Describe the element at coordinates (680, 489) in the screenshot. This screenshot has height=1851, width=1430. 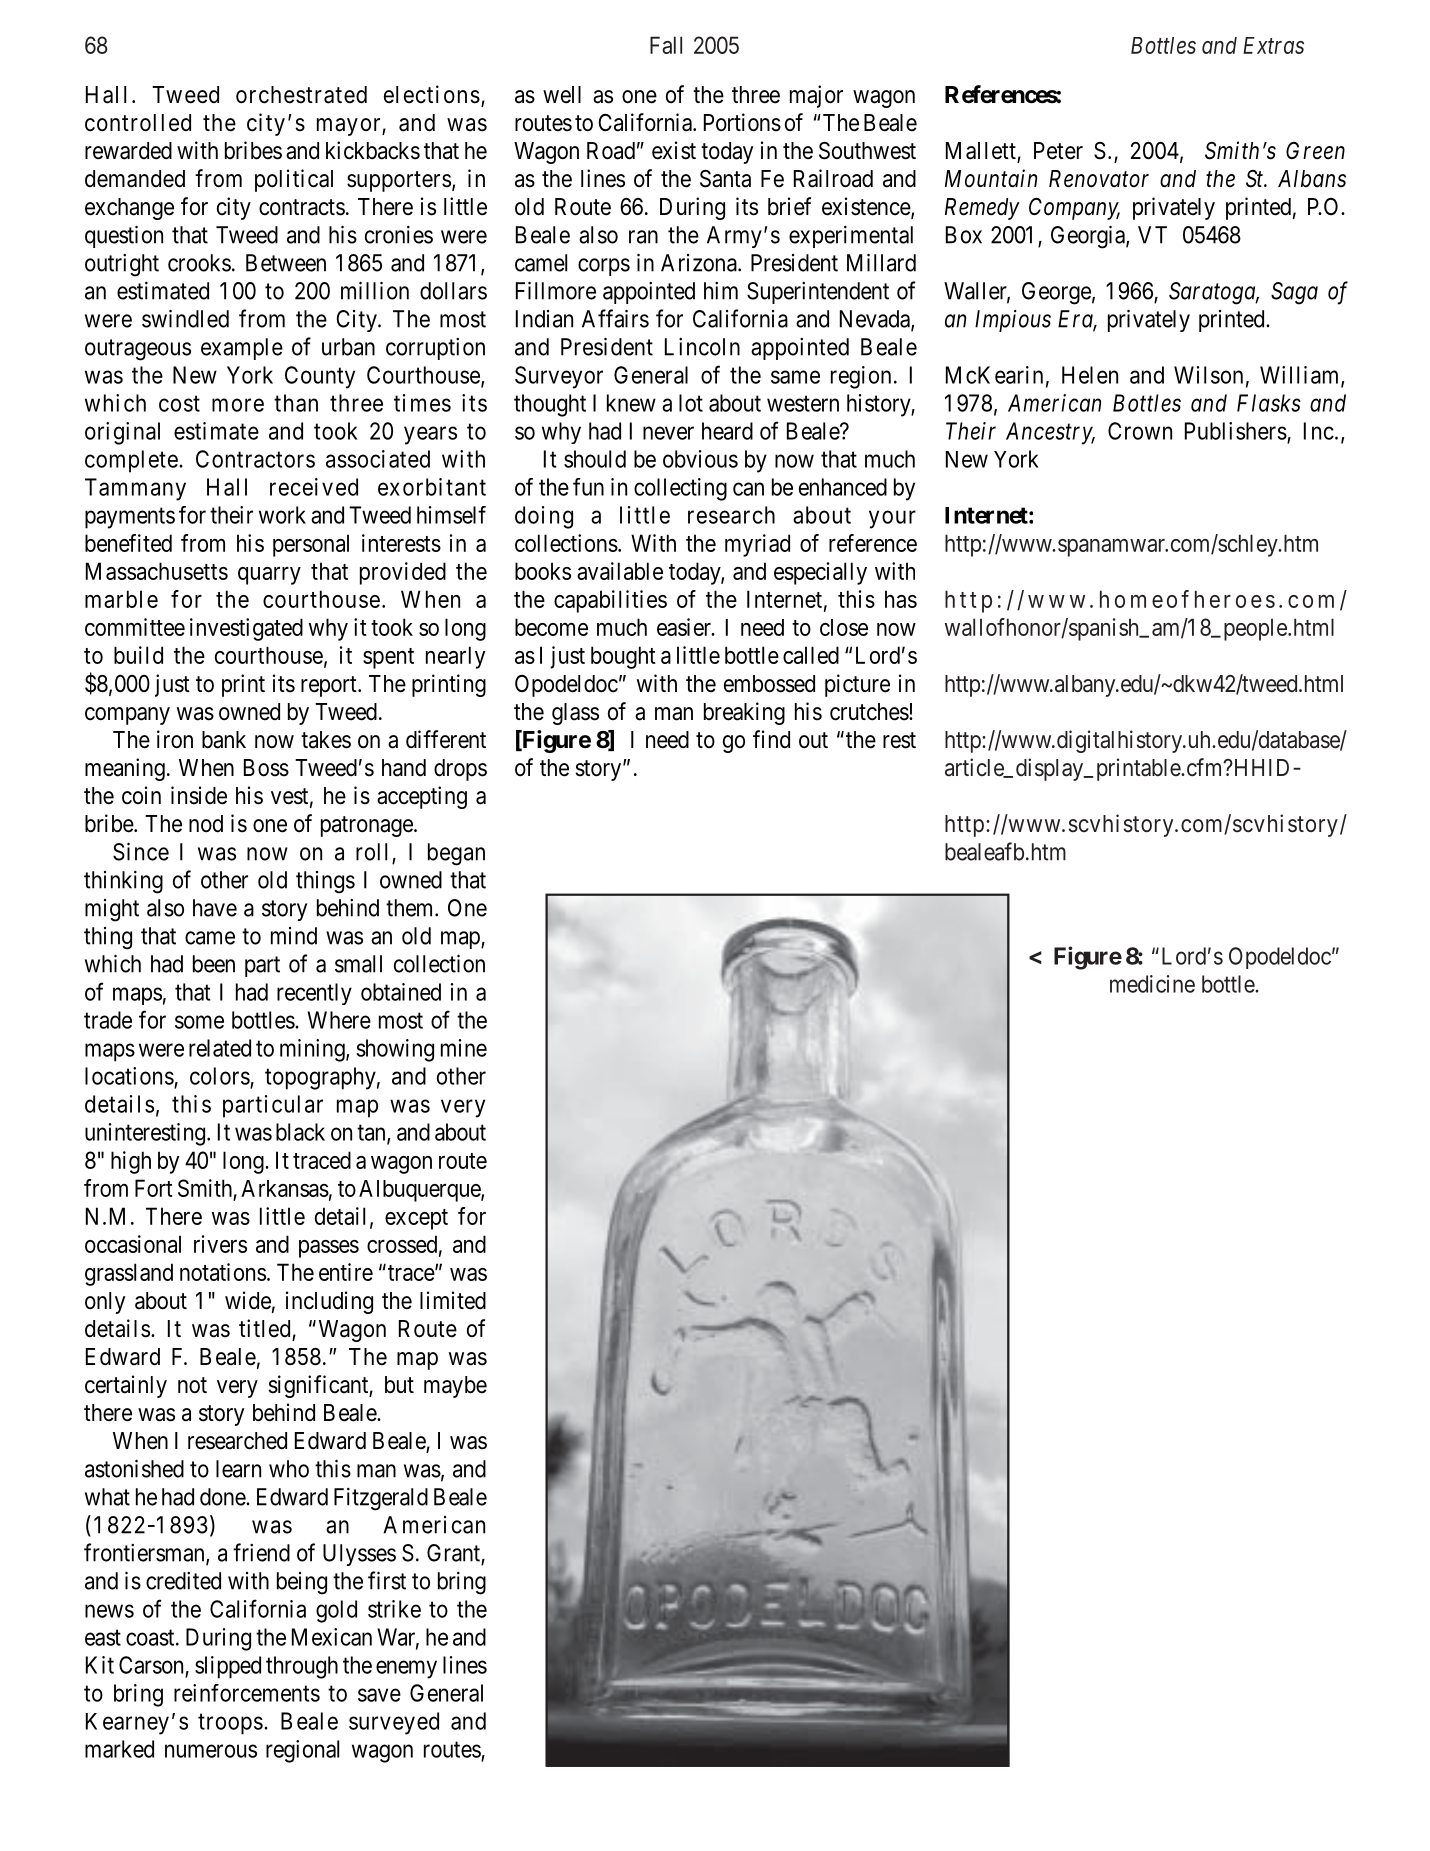
I see `collecting` at that location.
